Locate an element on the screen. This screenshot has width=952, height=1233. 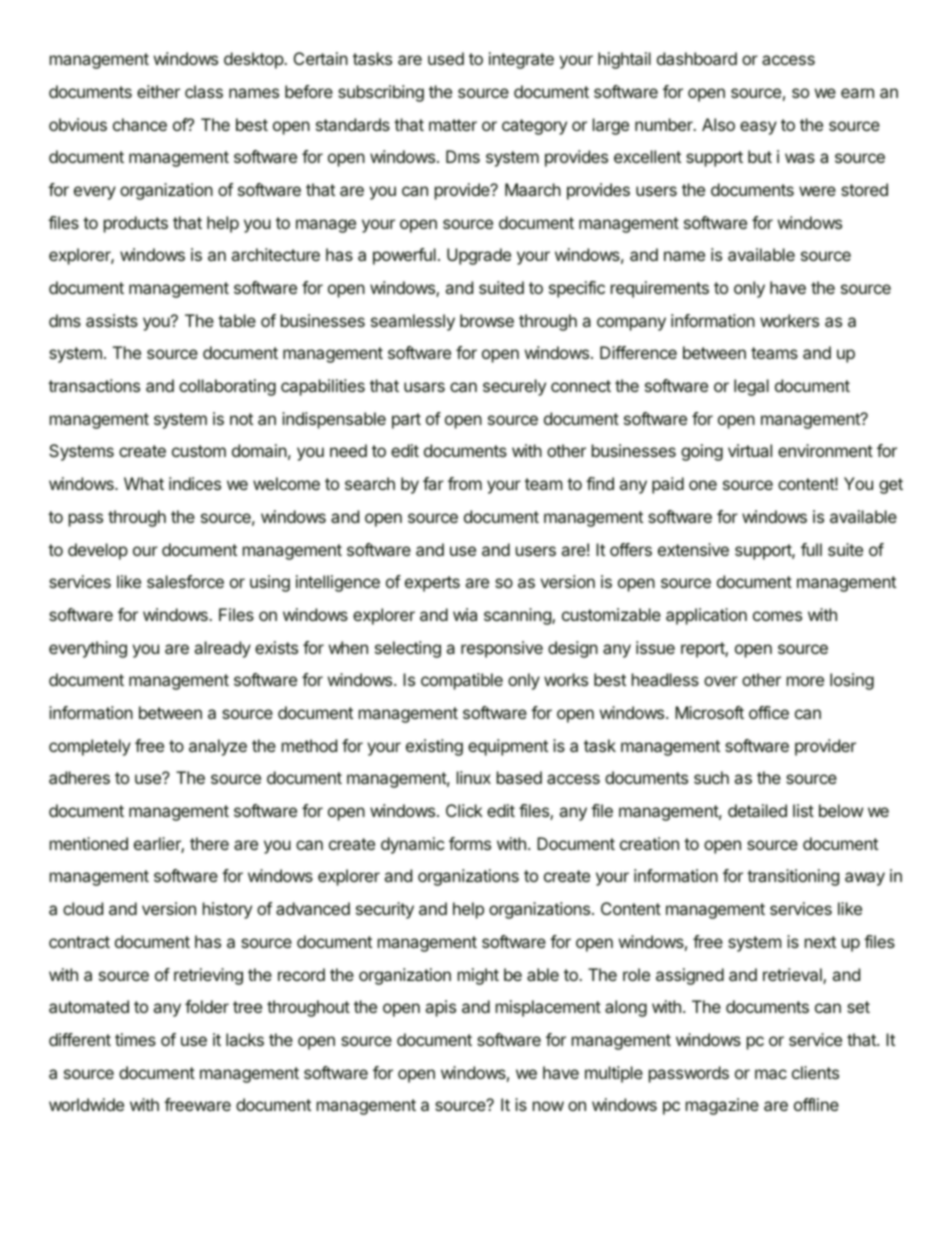
now is located at coordinates (548, 1106).
